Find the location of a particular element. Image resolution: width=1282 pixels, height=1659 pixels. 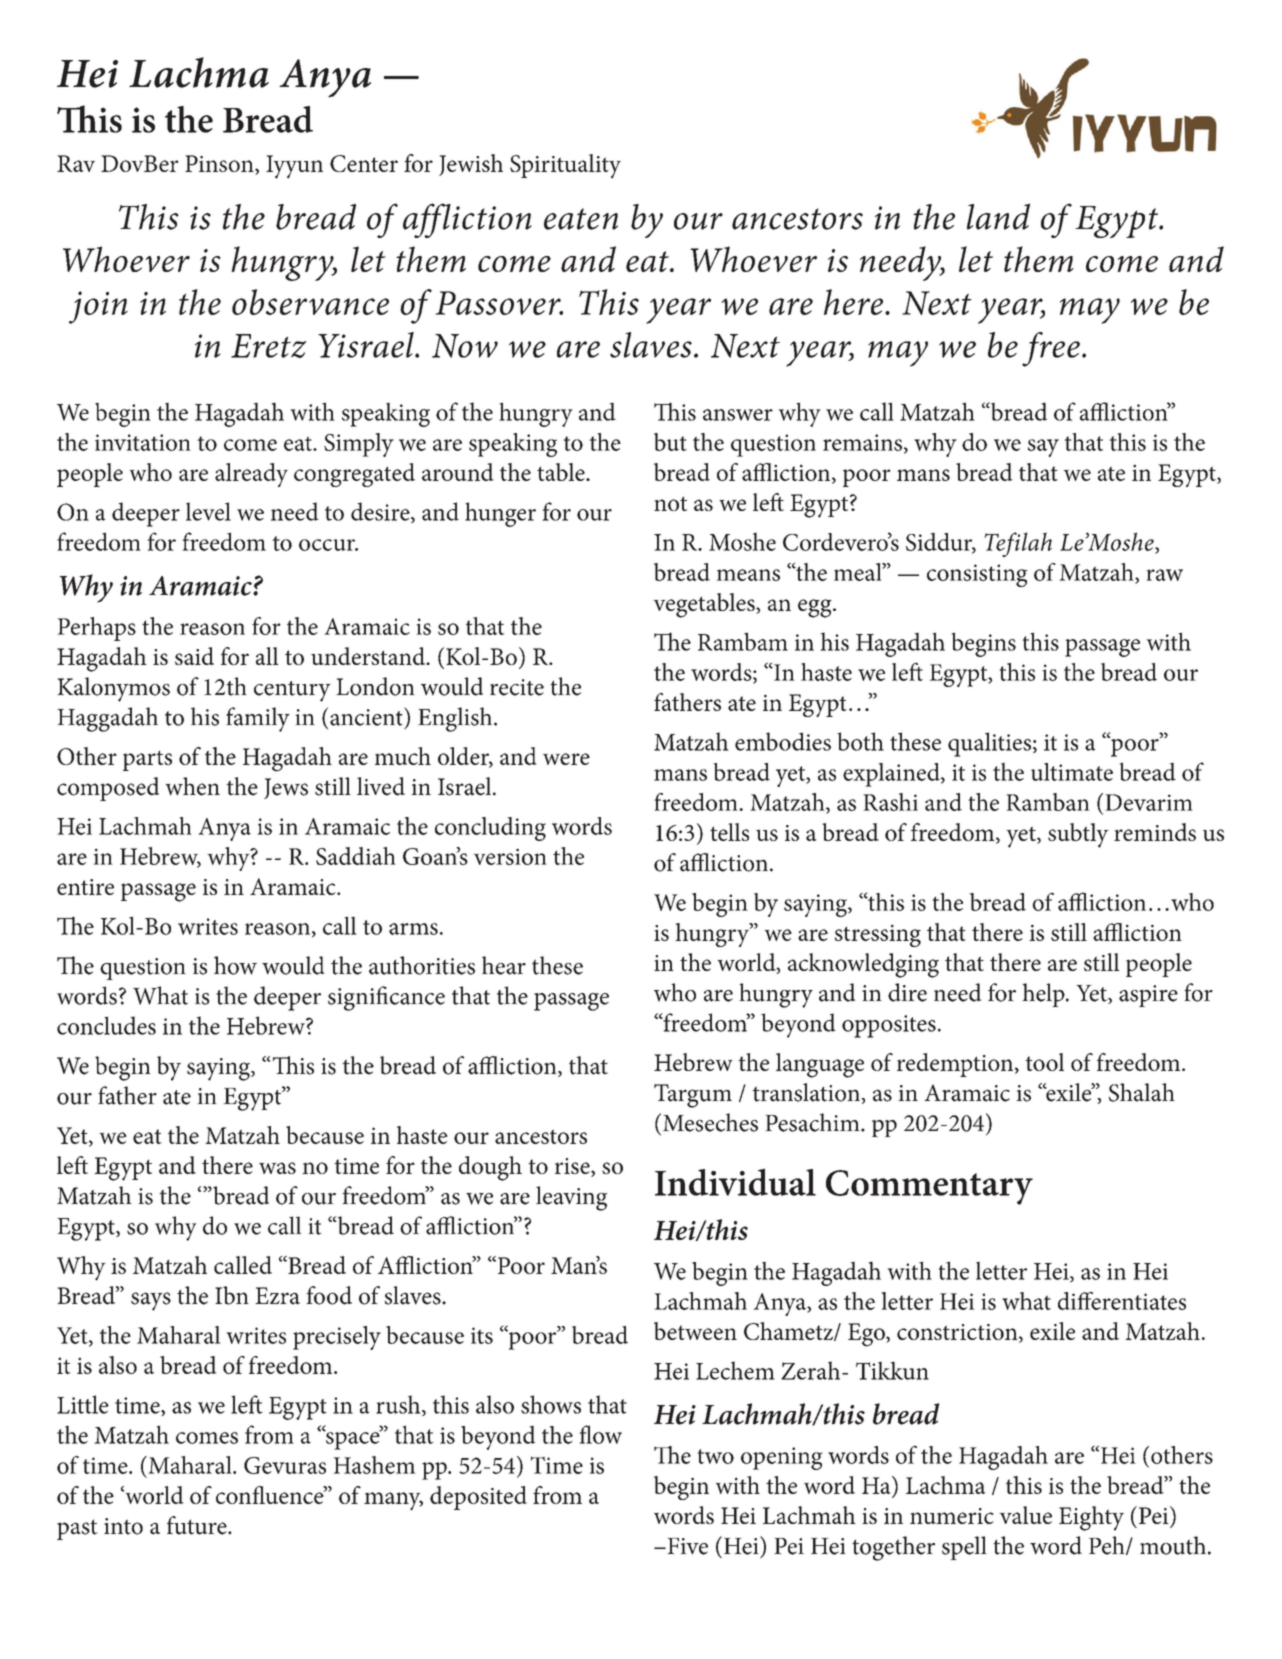

land is located at coordinates (998, 216).
